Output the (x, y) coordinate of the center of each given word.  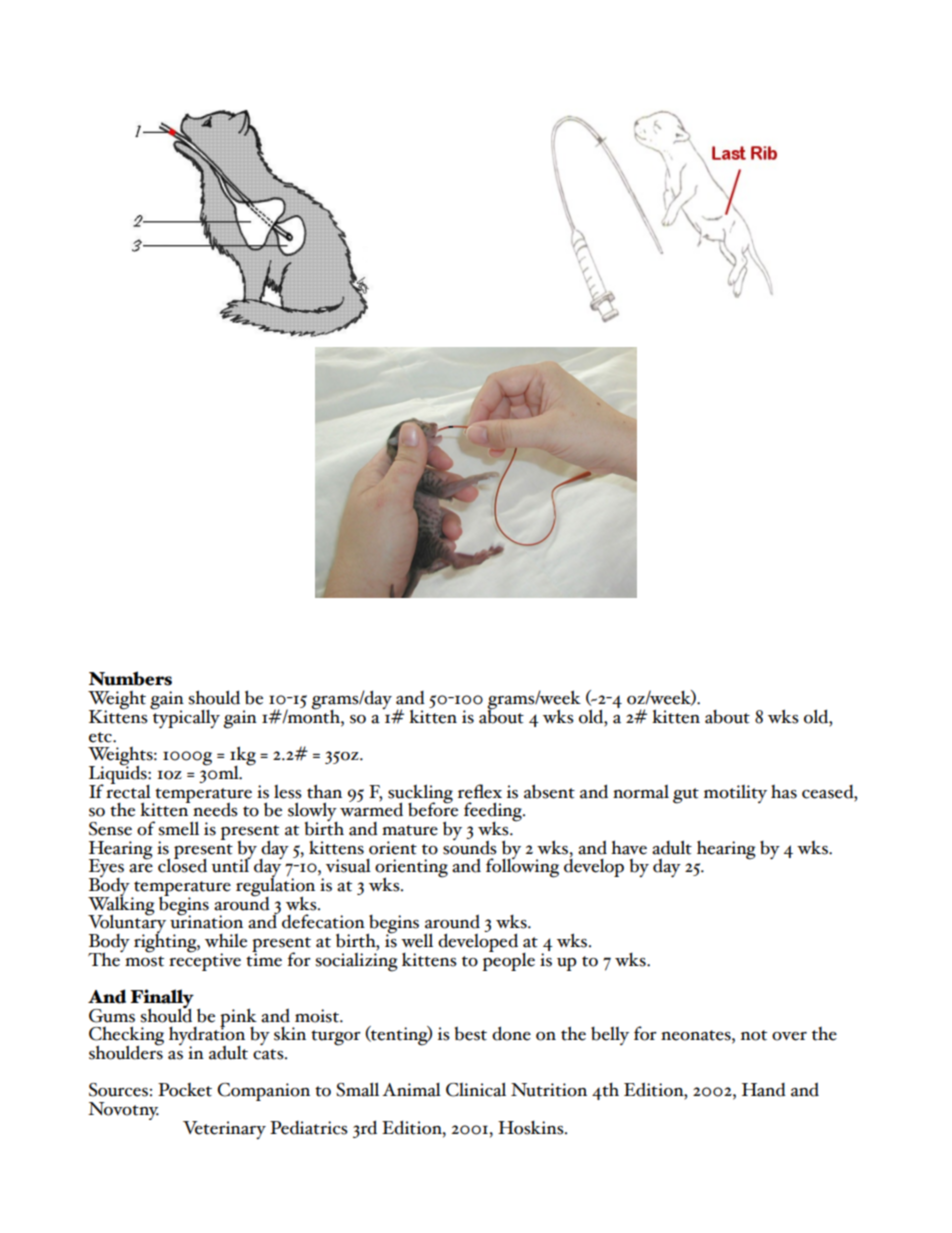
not (754, 1035)
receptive (205, 961)
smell (178, 828)
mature (410, 830)
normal (641, 792)
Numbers (130, 678)
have (629, 847)
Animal (411, 1090)
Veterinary (224, 1130)
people (509, 960)
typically (185, 718)
